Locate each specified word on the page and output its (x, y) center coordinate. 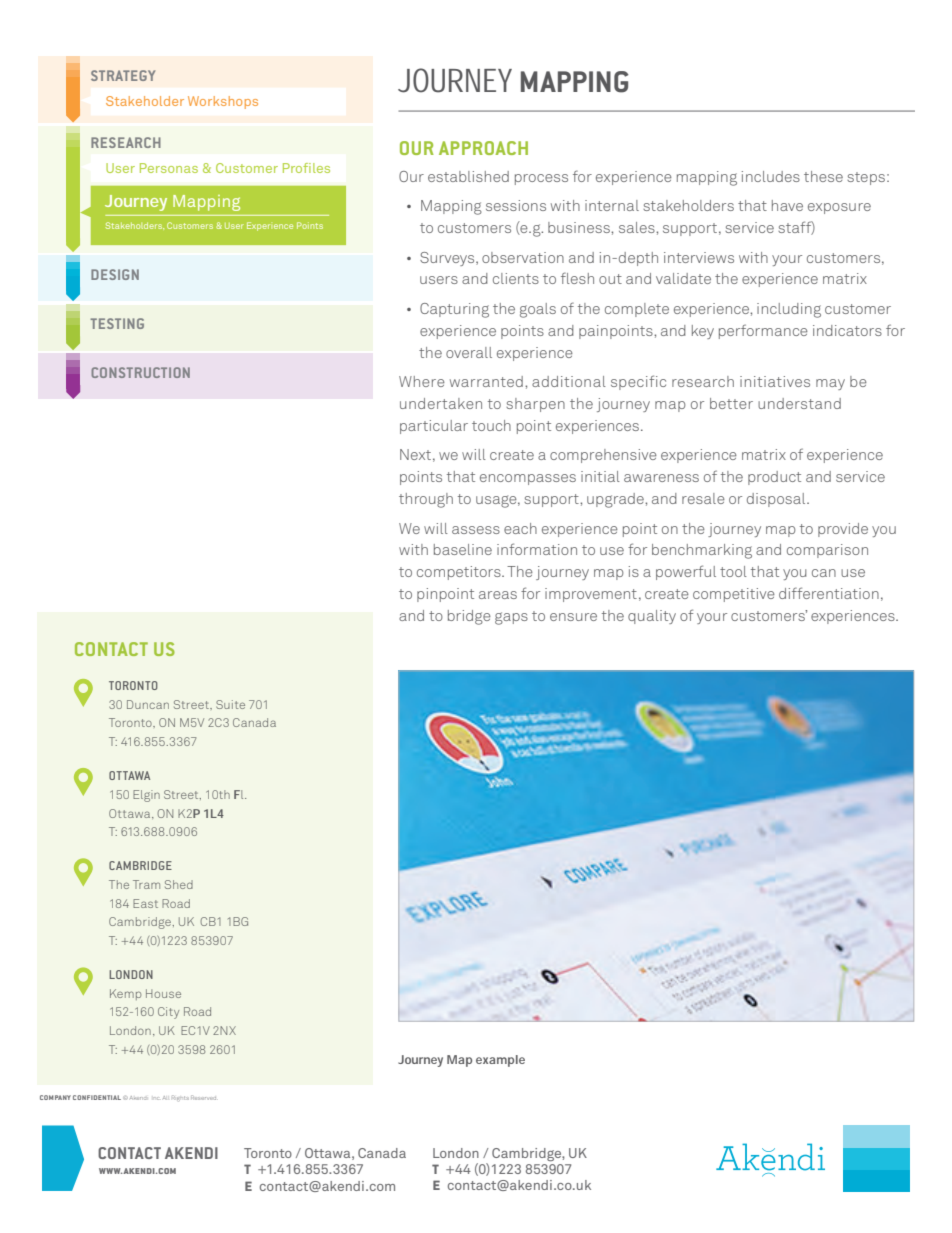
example (500, 1061)
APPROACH (483, 148)
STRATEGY (123, 75)
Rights (180, 1098)
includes (771, 176)
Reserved (203, 1097)
